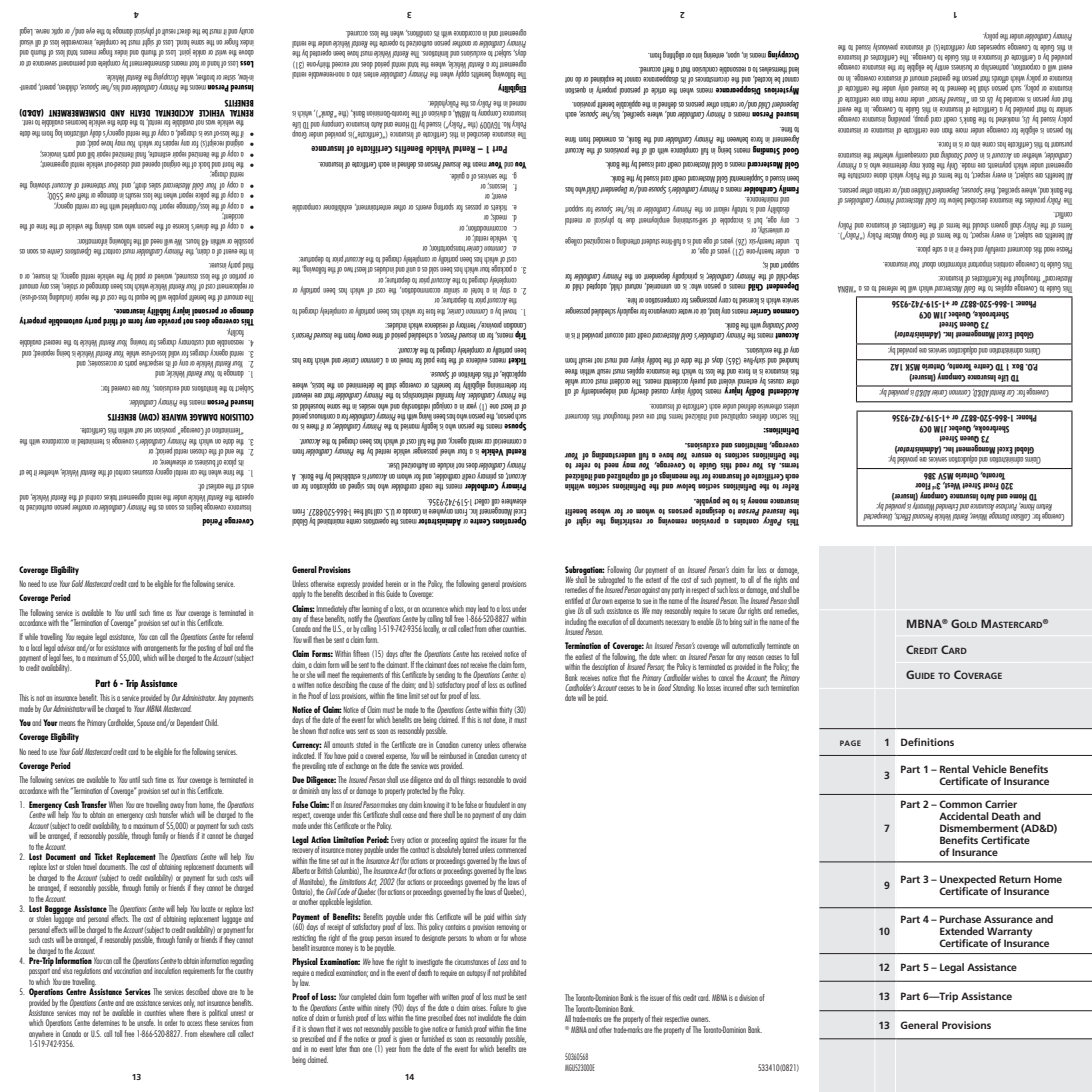  What do you see at coordinates (733, 687) in the document?
I see `incurred` at bounding box center [733, 687].
